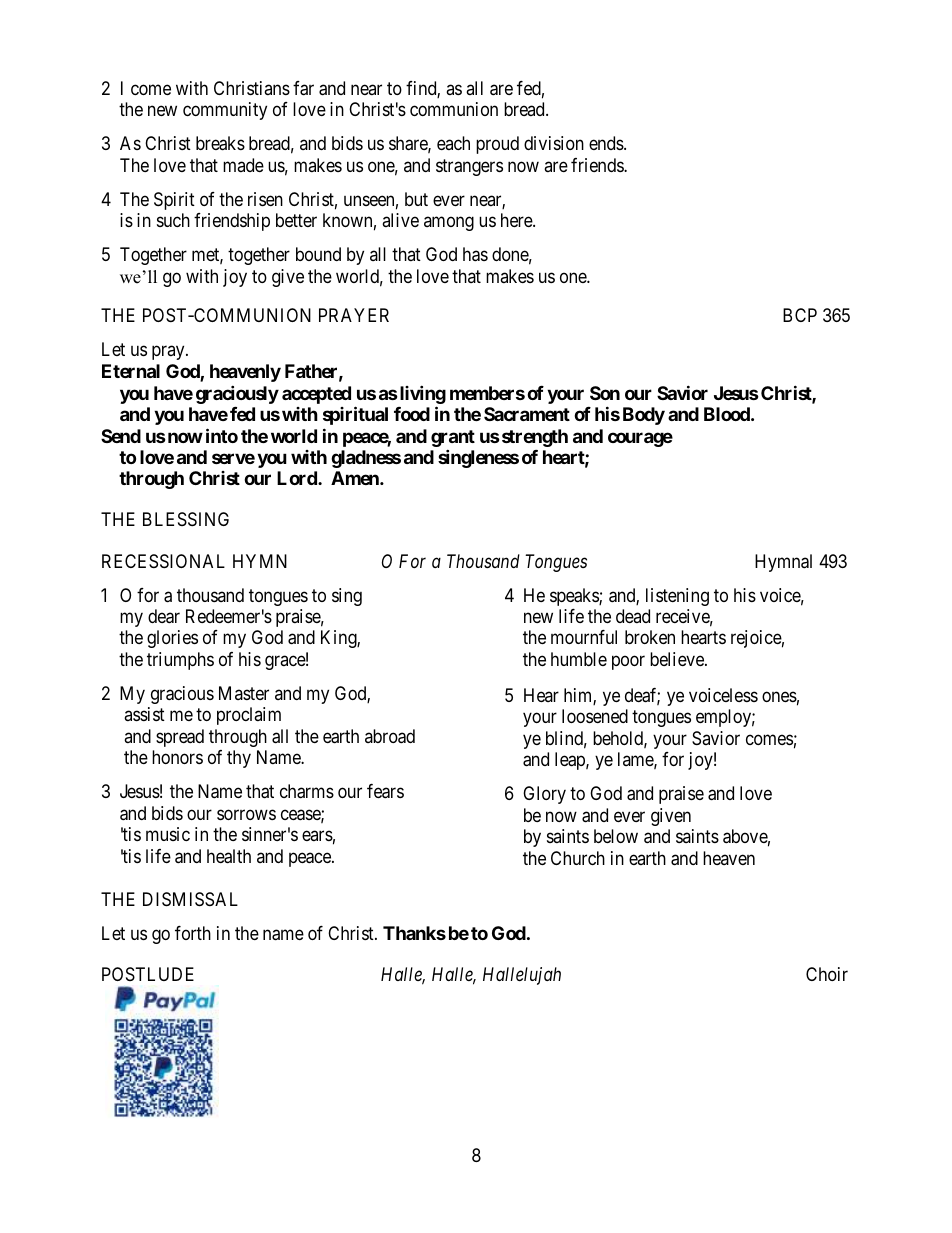 The height and width of the screenshot is (1233, 952). Describe the element at coordinates (225, 111) in the screenshot. I see `community` at that location.
